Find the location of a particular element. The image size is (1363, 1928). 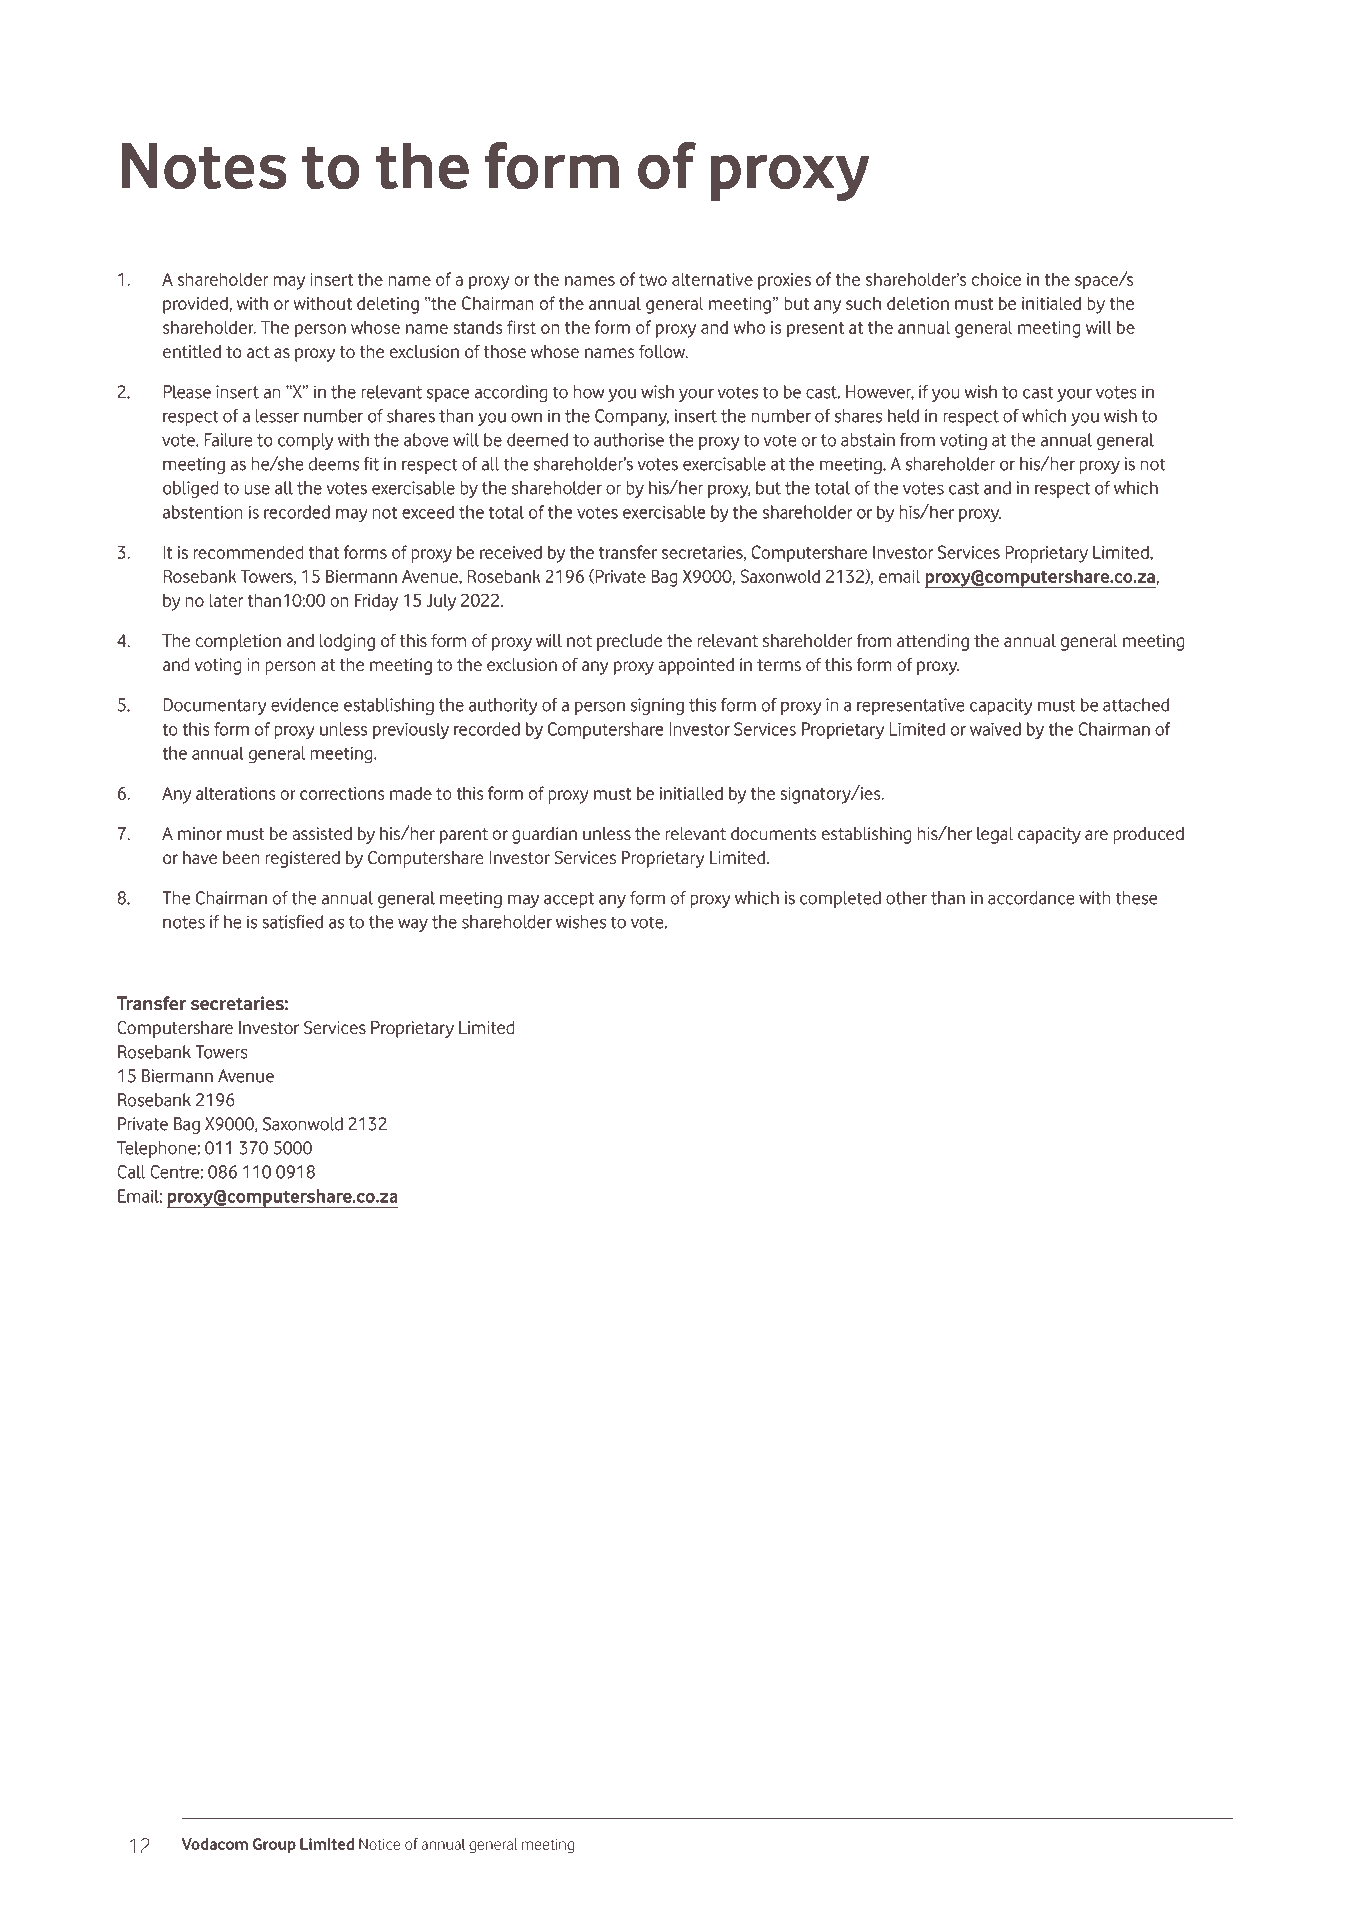

other is located at coordinates (906, 898).
